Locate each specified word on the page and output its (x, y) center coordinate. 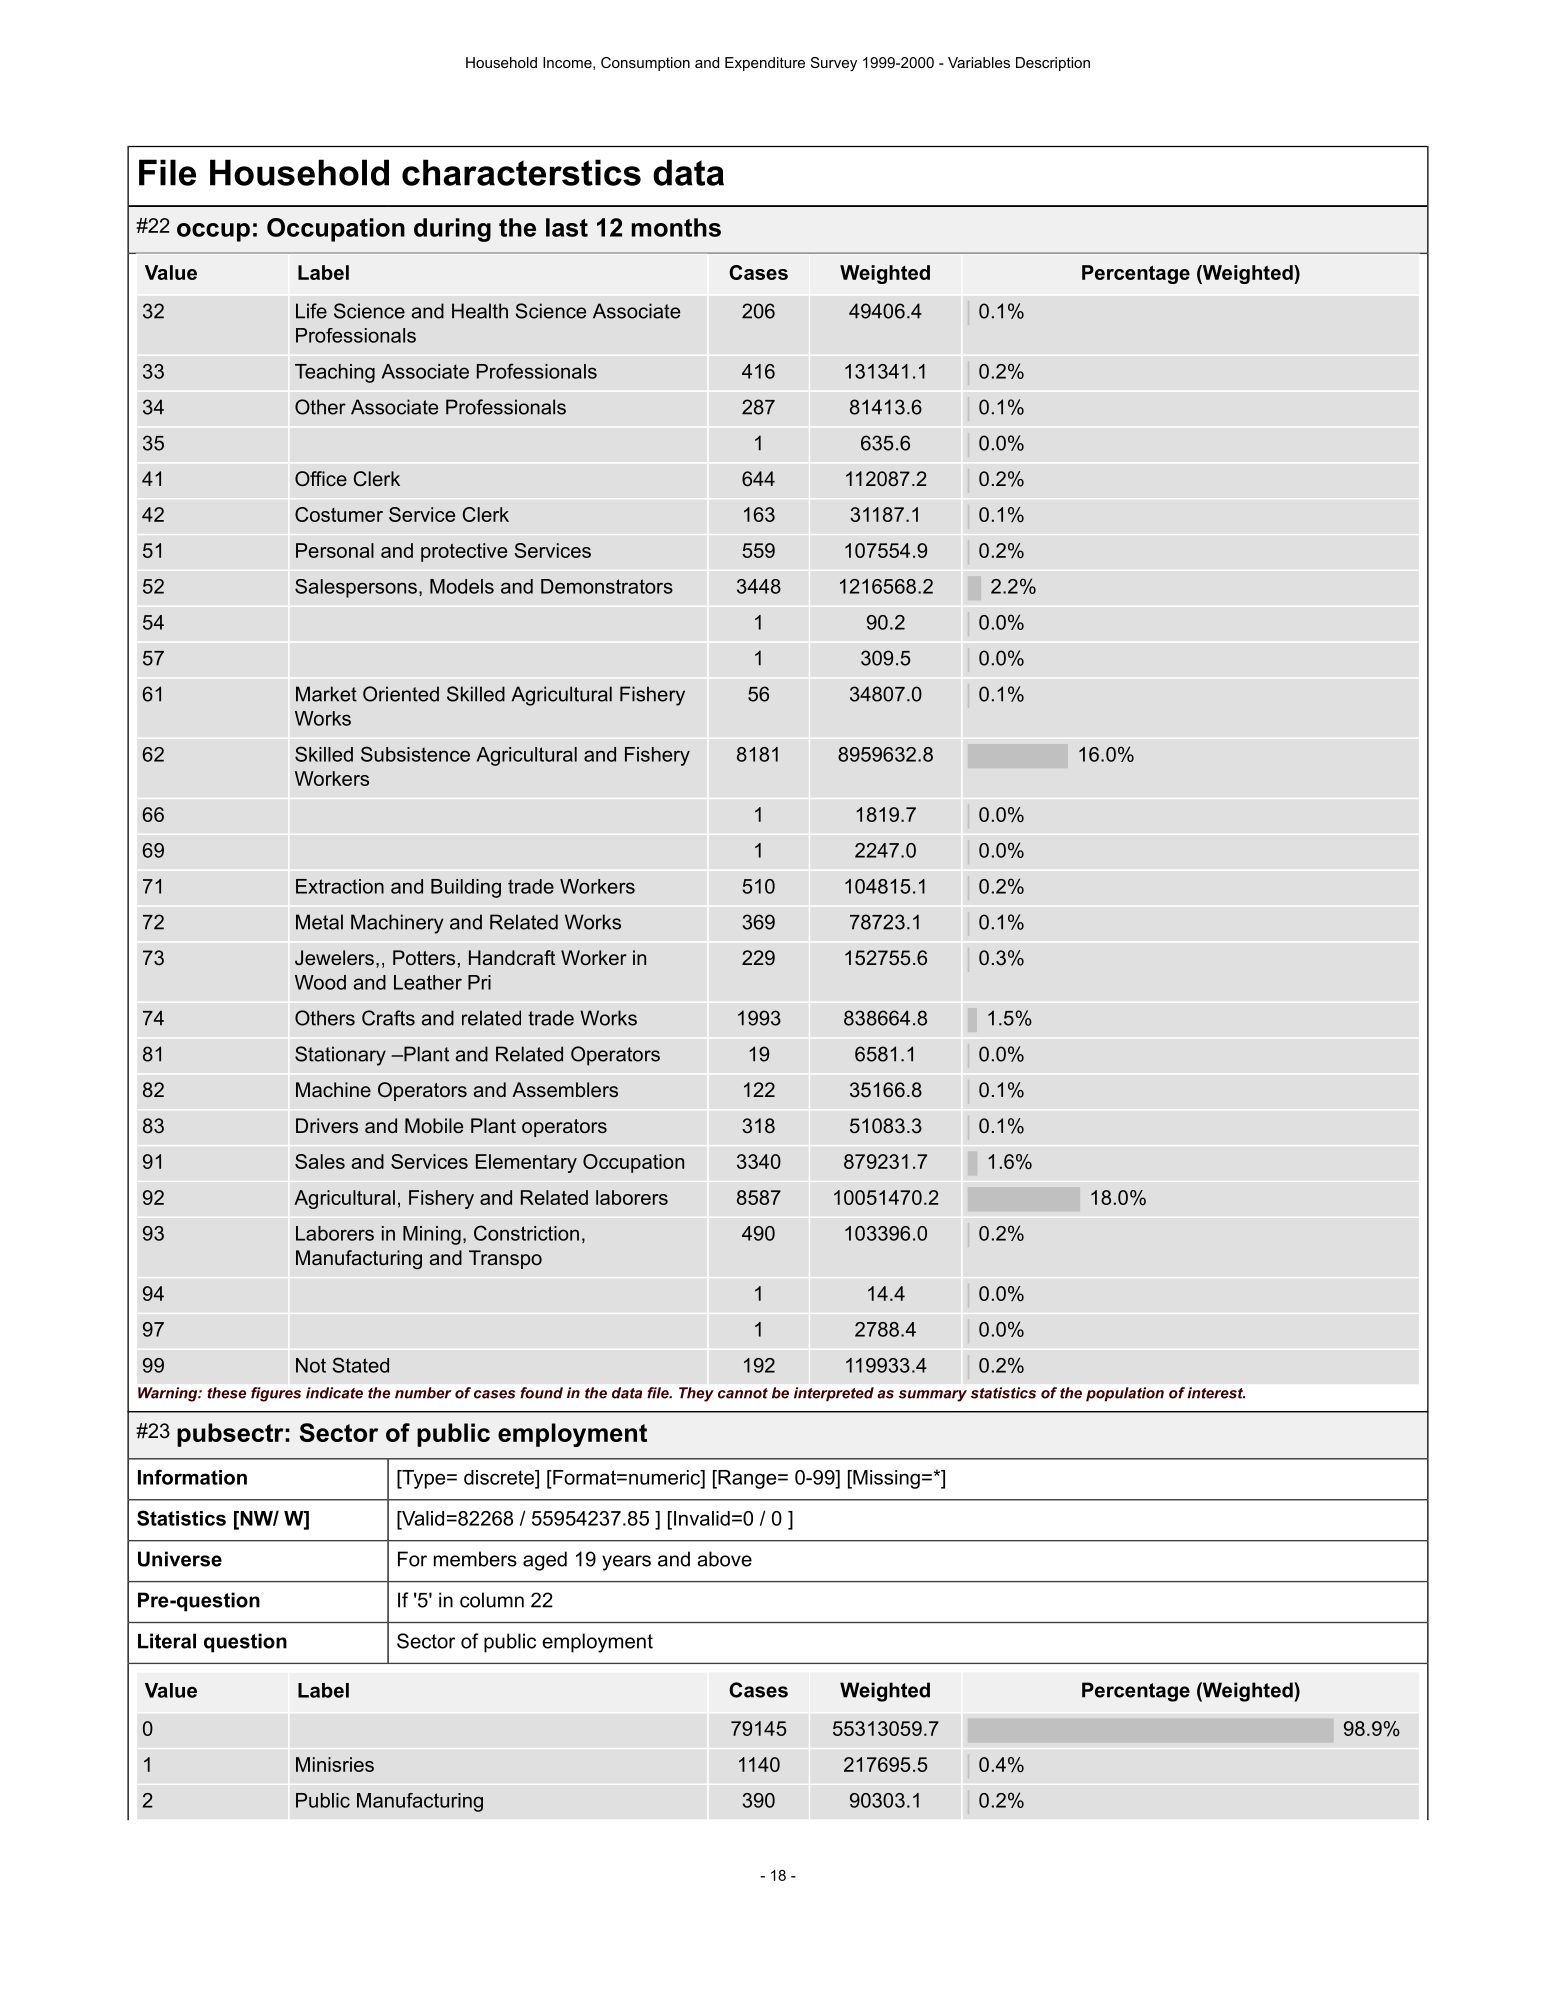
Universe (180, 1559)
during (452, 230)
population (1125, 1394)
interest (1216, 1393)
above (724, 1559)
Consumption (645, 64)
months (676, 227)
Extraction (340, 886)
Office (321, 479)
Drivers (327, 1125)
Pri (479, 982)
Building (466, 888)
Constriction (526, 1233)
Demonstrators (607, 586)
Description (1053, 64)
